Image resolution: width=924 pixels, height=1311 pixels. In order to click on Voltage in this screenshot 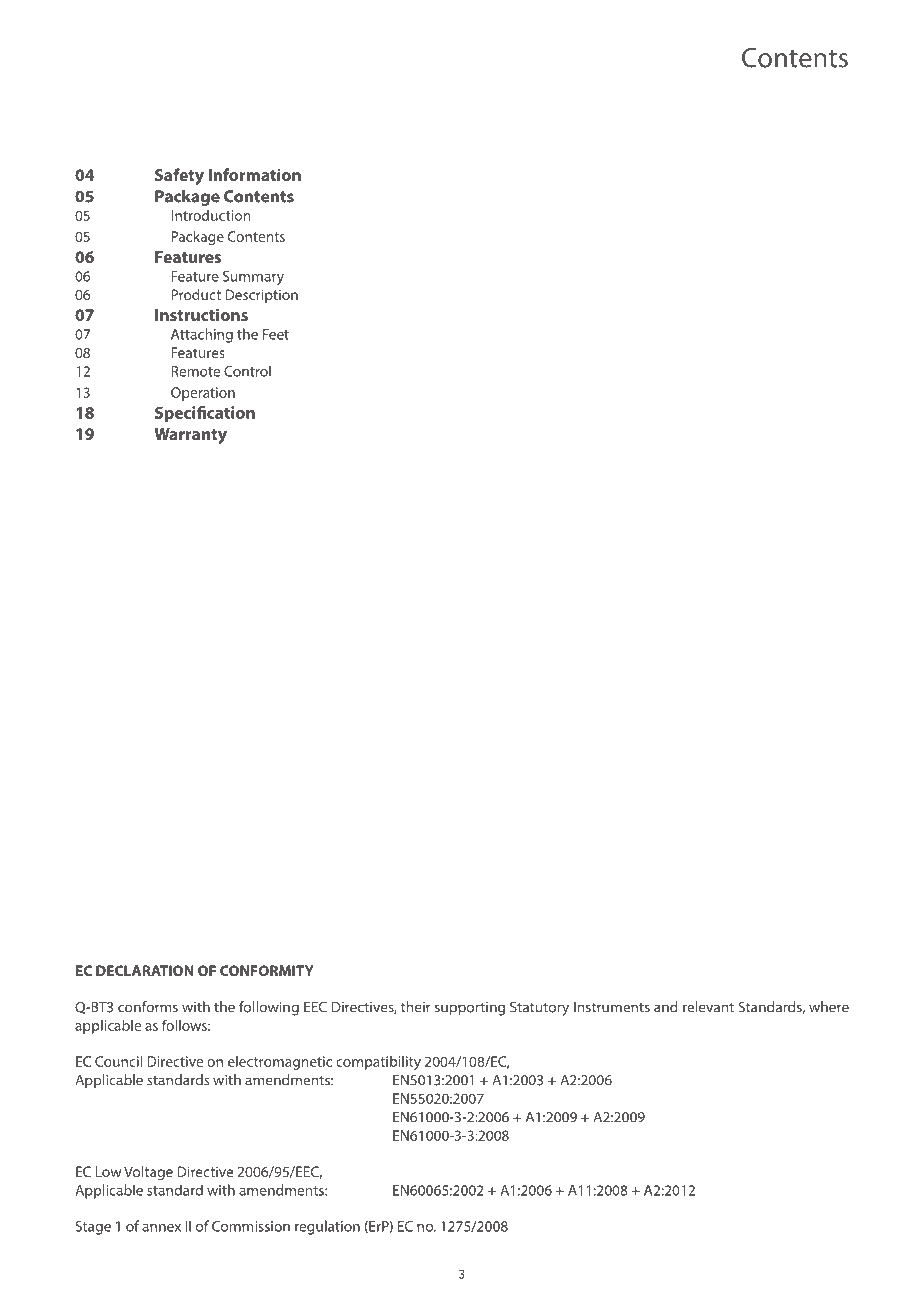, I will do `click(148, 1173)`.
